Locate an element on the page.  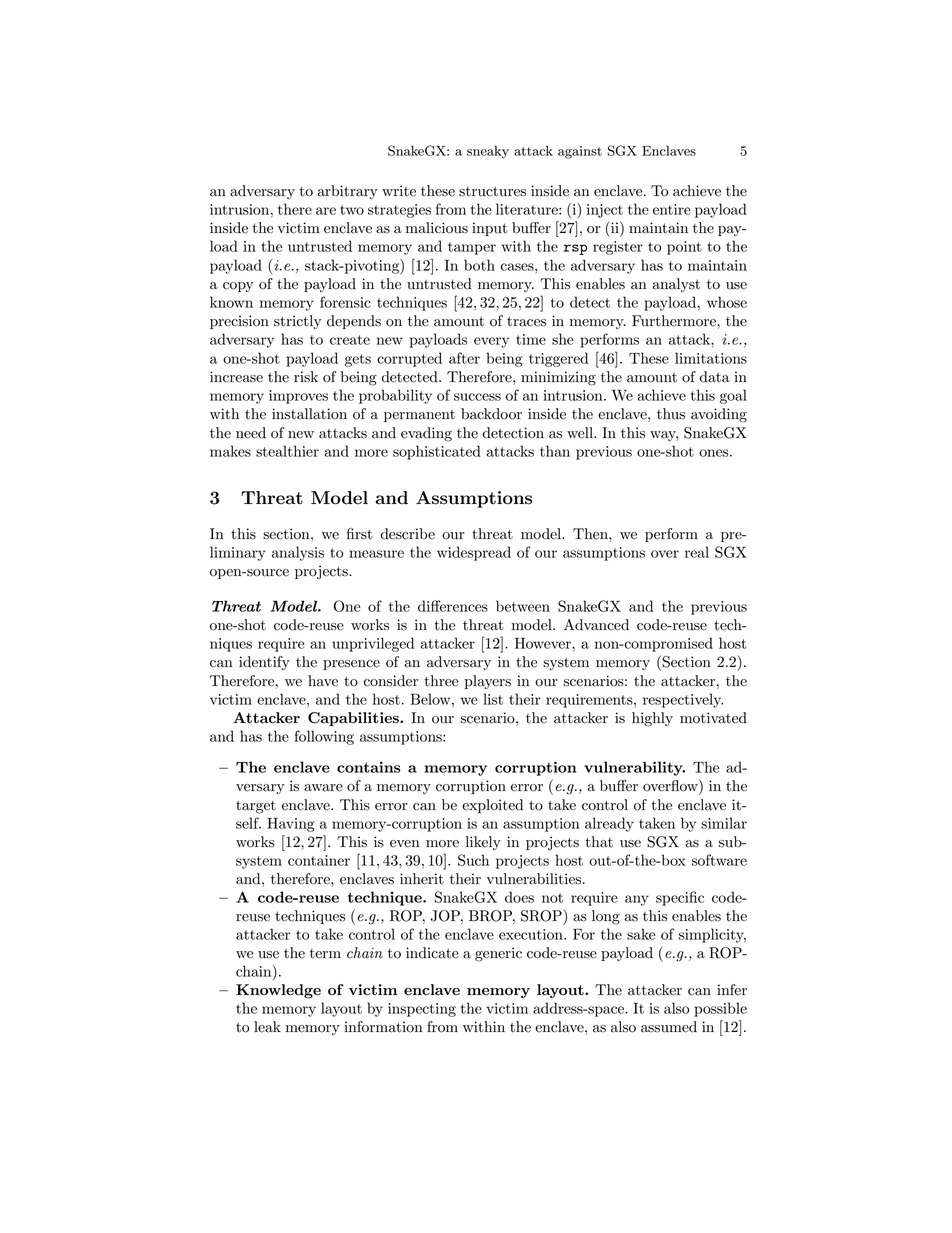
success is located at coordinates (477, 397).
